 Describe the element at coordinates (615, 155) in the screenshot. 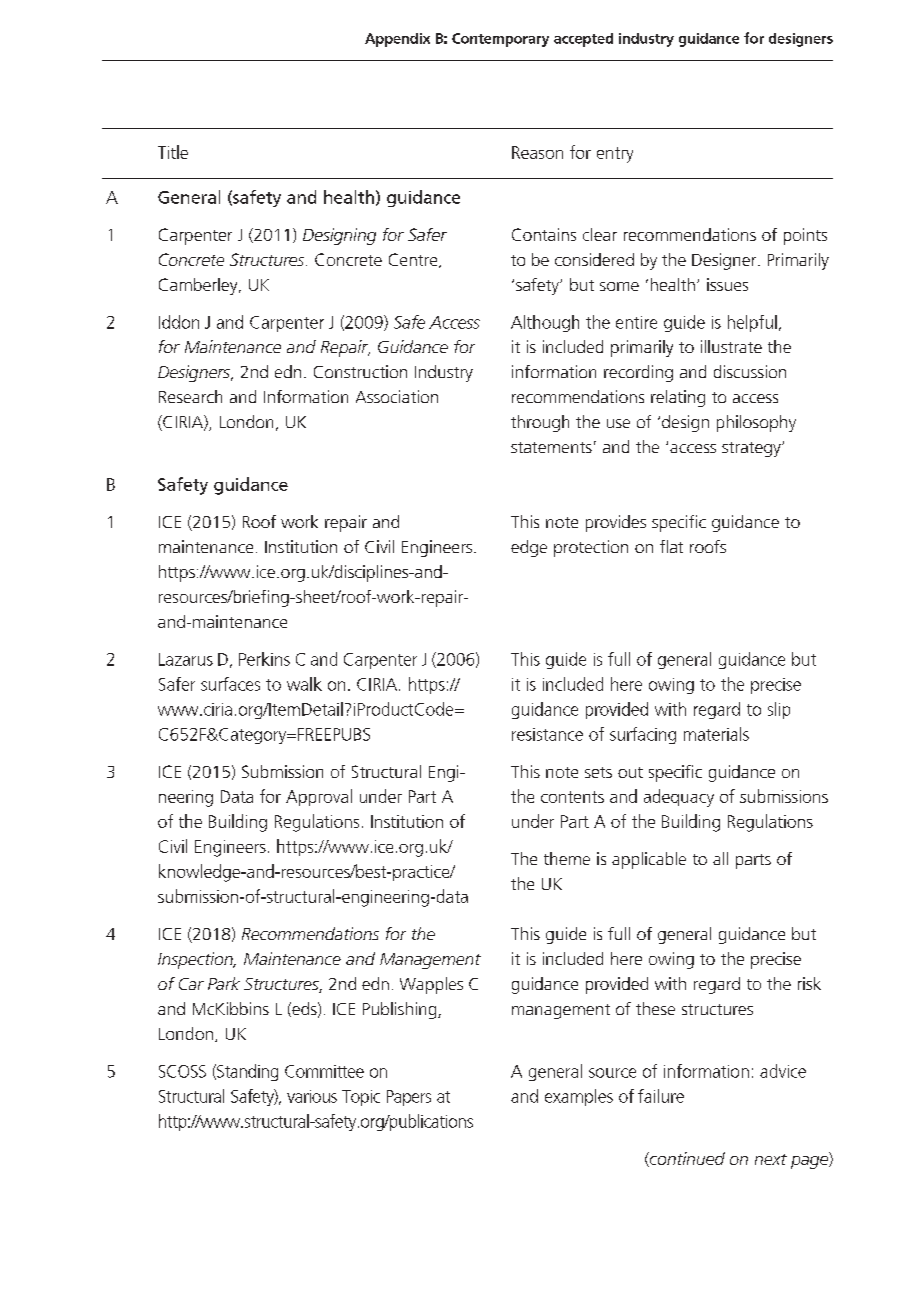

I see `entry` at that location.
